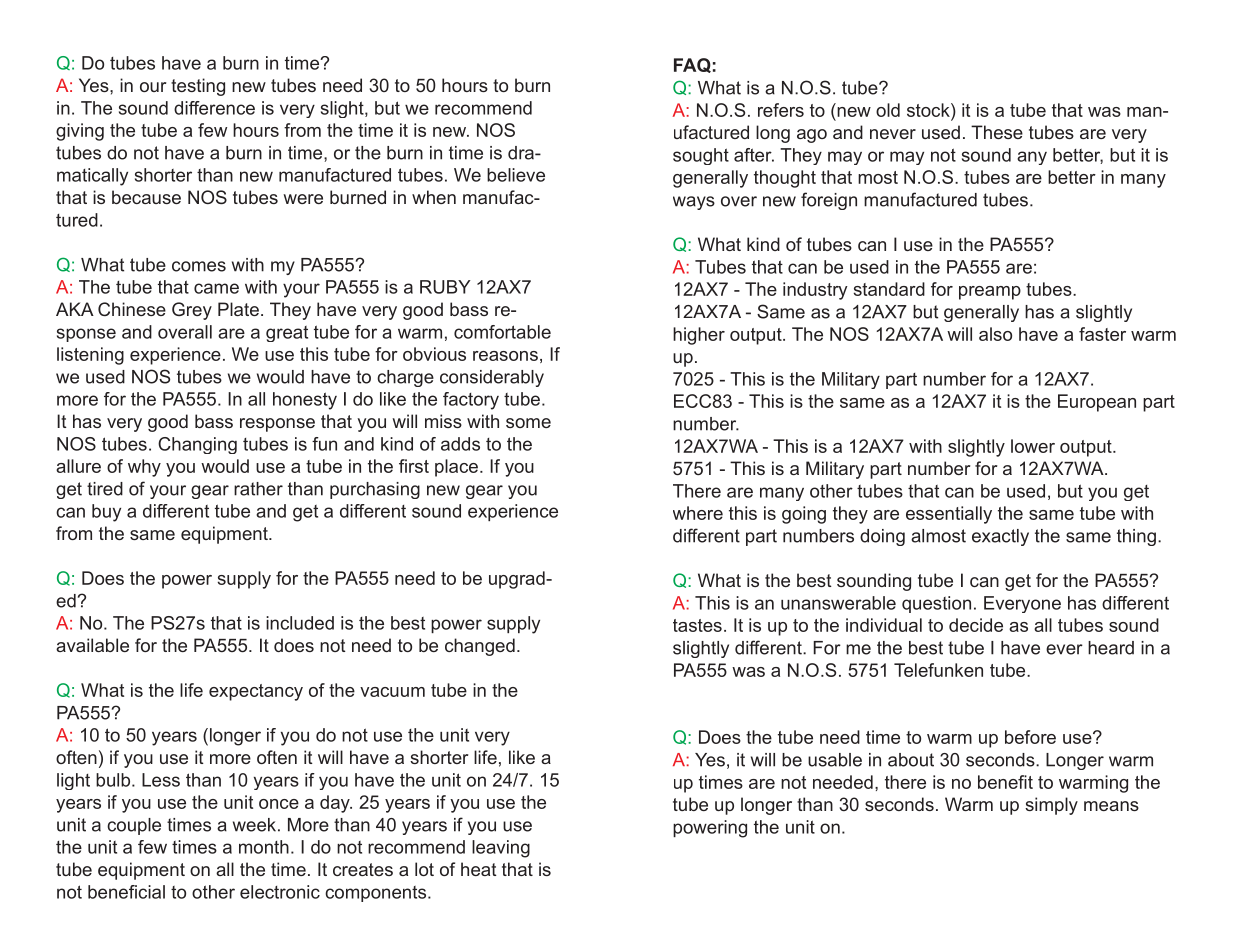  Describe the element at coordinates (1051, 806) in the screenshot. I see `simply` at that location.
